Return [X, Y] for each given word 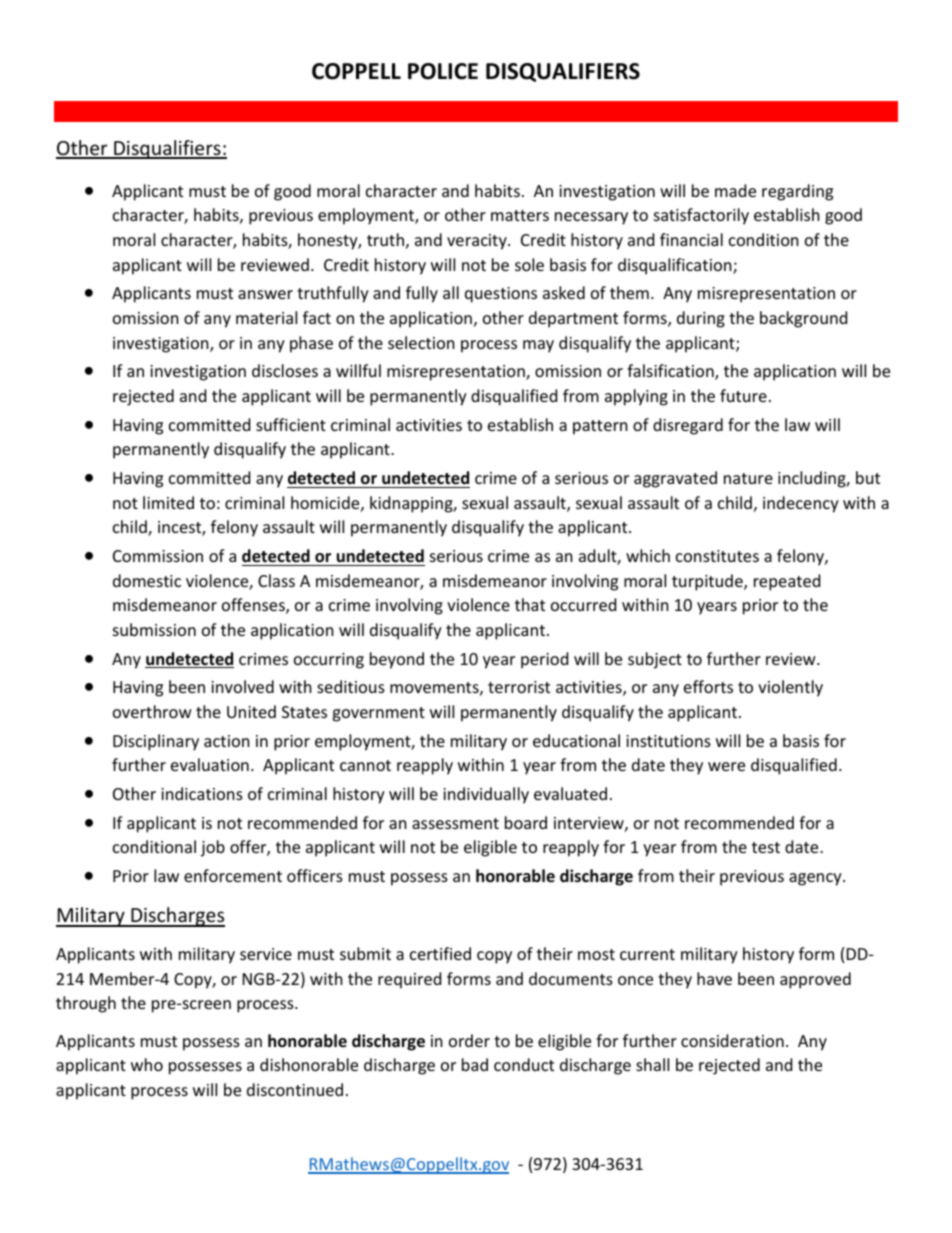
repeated [787, 582]
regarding [797, 192]
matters [520, 215]
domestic [147, 580]
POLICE [443, 71]
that [530, 604]
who [147, 1064]
